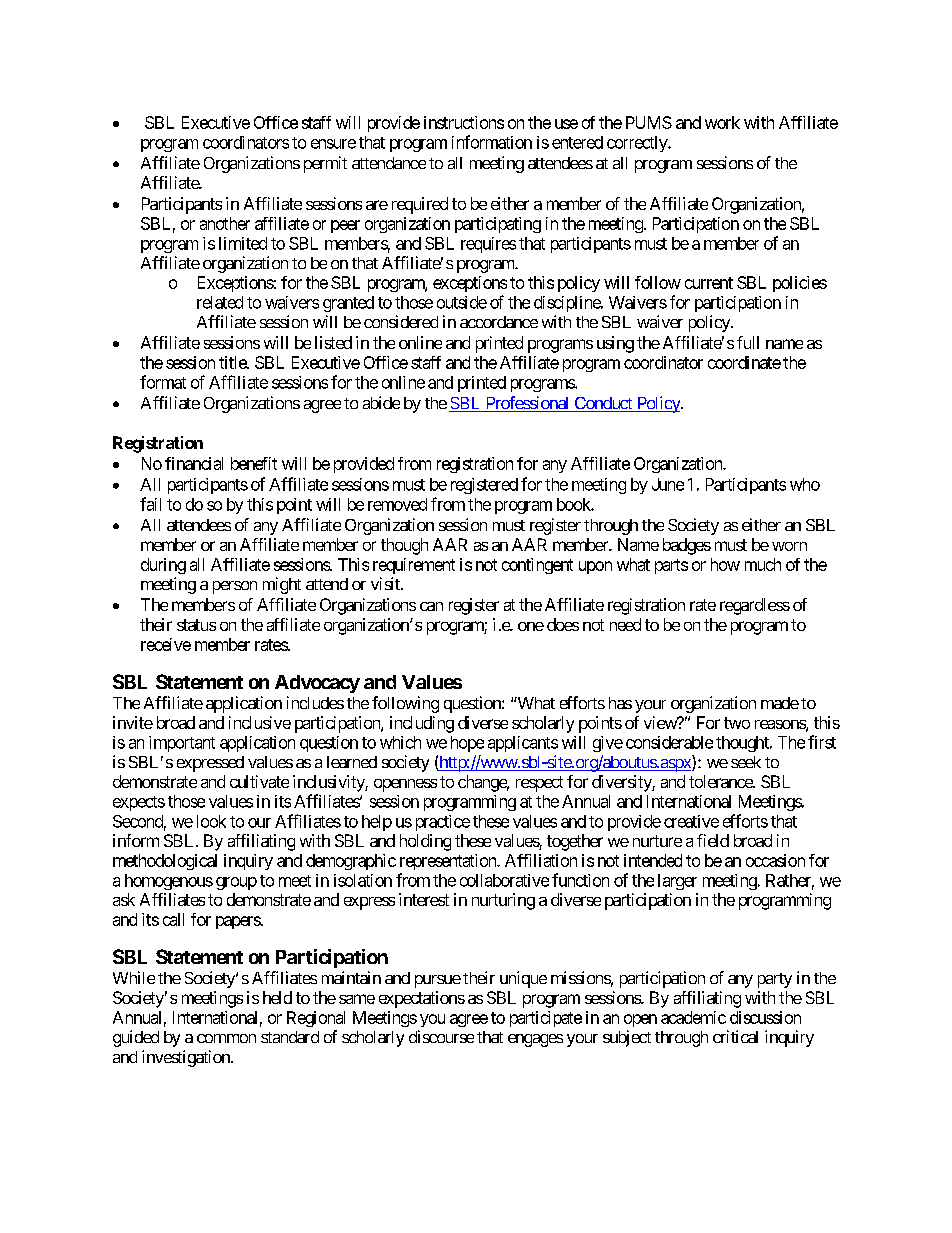 The width and height of the screenshot is (952, 1233). Describe the element at coordinates (226, 1038) in the screenshot. I see `common` at that location.
